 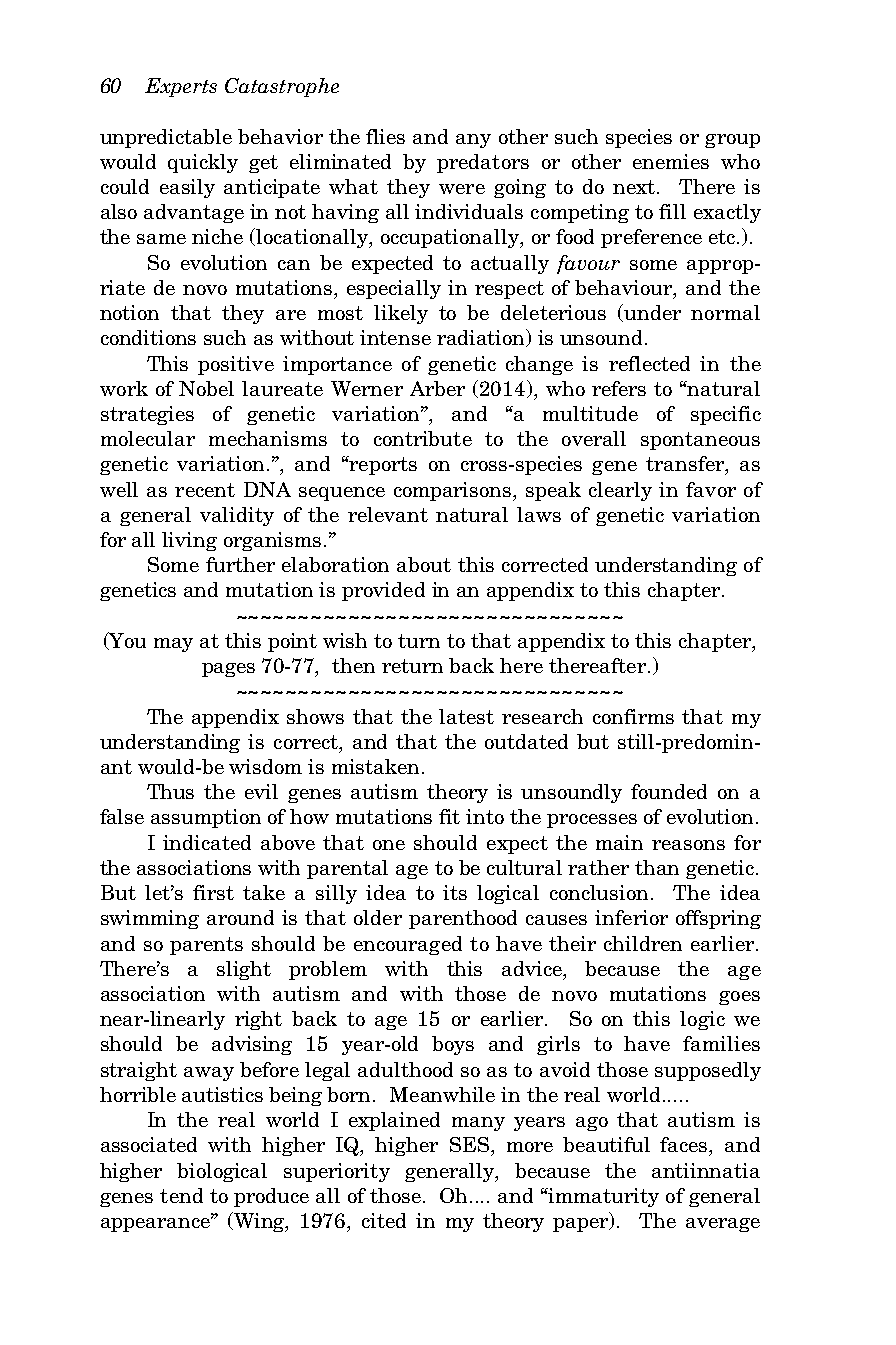 I want to click on encouraged, so click(x=408, y=945).
